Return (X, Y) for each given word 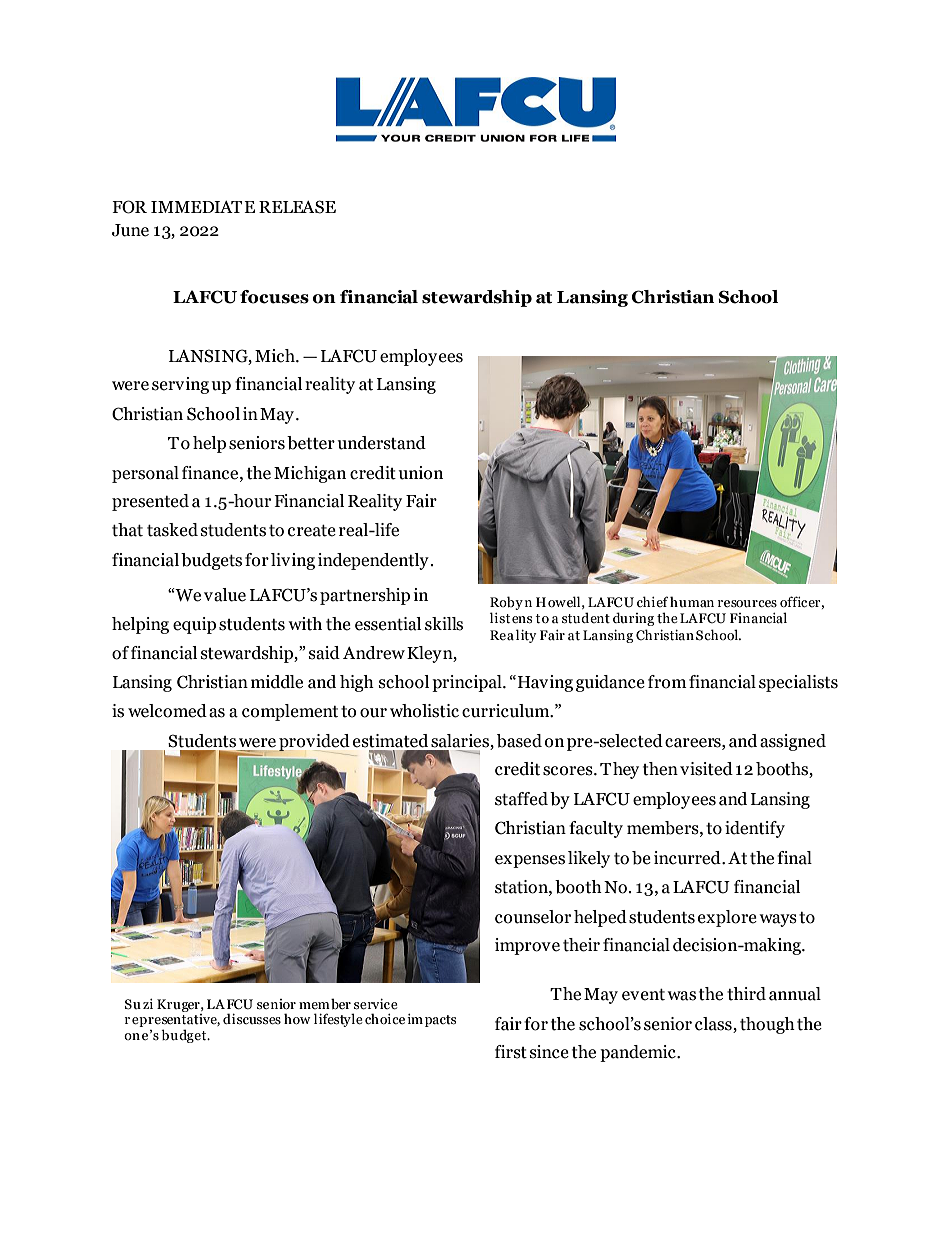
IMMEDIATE (203, 207)
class (714, 1024)
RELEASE (297, 207)
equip (194, 625)
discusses (252, 1019)
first (511, 1052)
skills (444, 624)
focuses (274, 297)
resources (747, 604)
